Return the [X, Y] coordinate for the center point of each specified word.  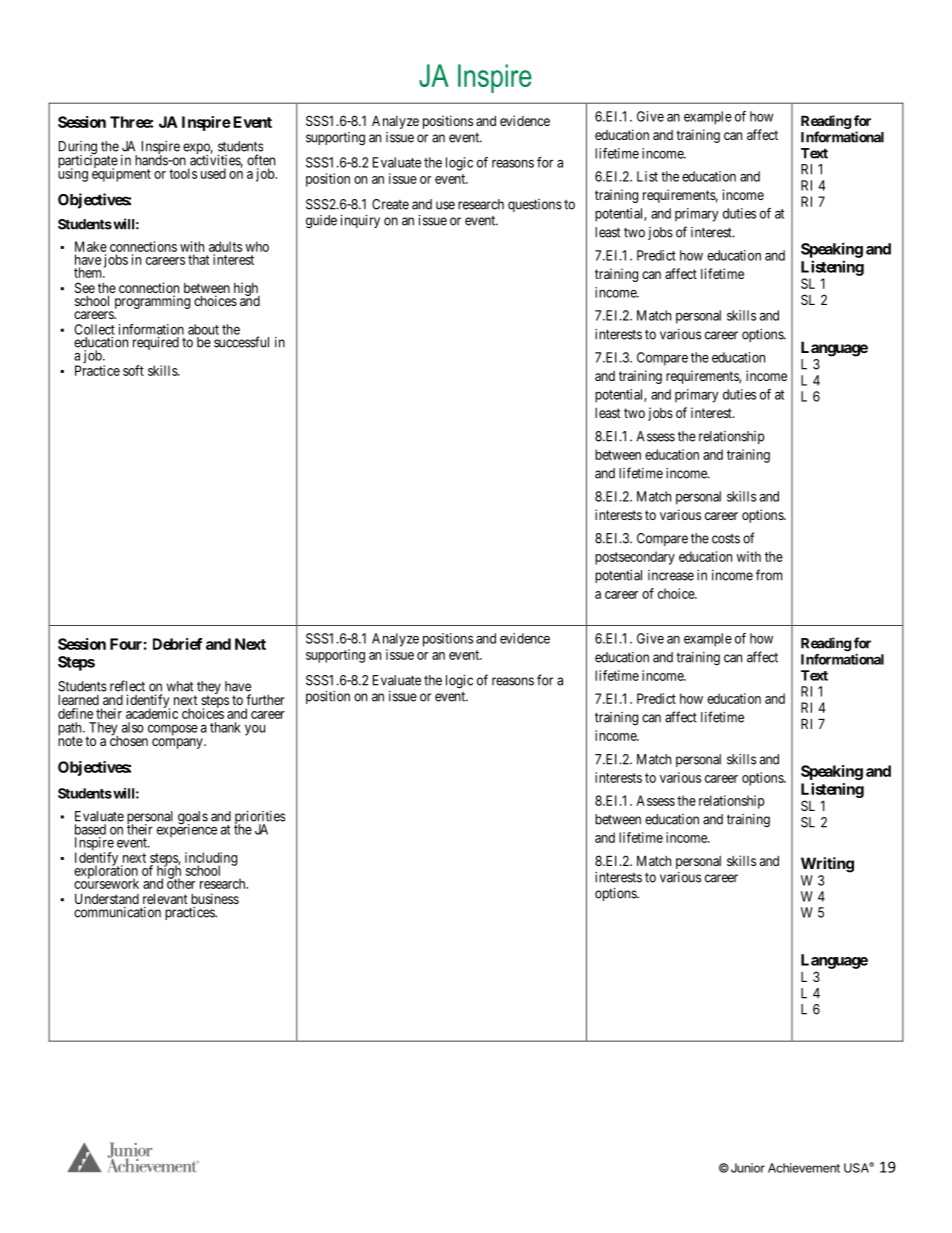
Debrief [177, 644]
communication [117, 912]
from [769, 575]
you [255, 730]
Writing [827, 865]
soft [133, 370]
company [178, 743]
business [215, 898]
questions [535, 205]
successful [241, 342]
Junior [746, 1168]
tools [183, 173]
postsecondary [635, 558]
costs [726, 539]
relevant [165, 898]
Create [390, 204]
